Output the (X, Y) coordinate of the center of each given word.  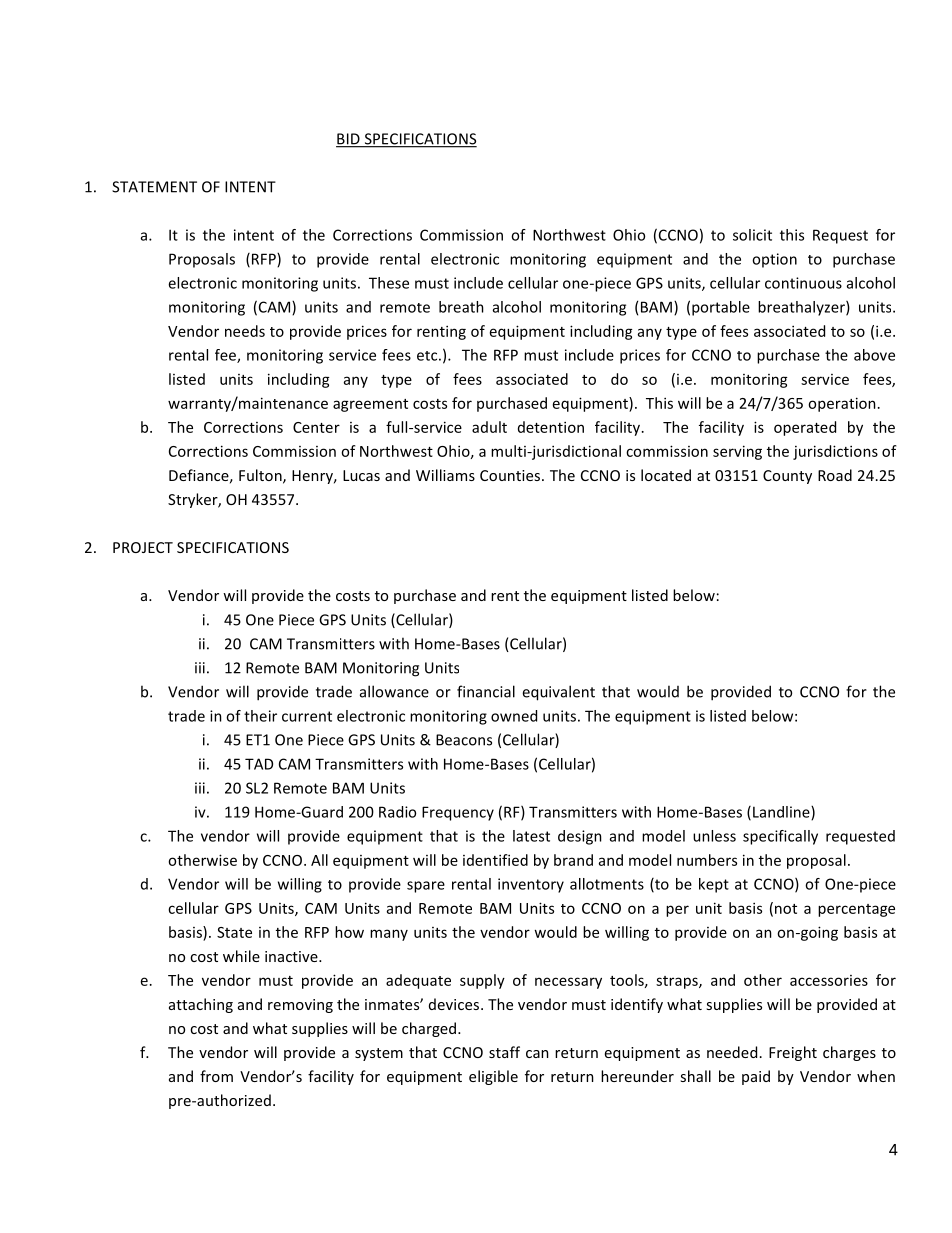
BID (349, 140)
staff (504, 1052)
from (216, 1076)
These (389, 283)
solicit (752, 235)
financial (486, 691)
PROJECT (143, 547)
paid (756, 1077)
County (787, 477)
